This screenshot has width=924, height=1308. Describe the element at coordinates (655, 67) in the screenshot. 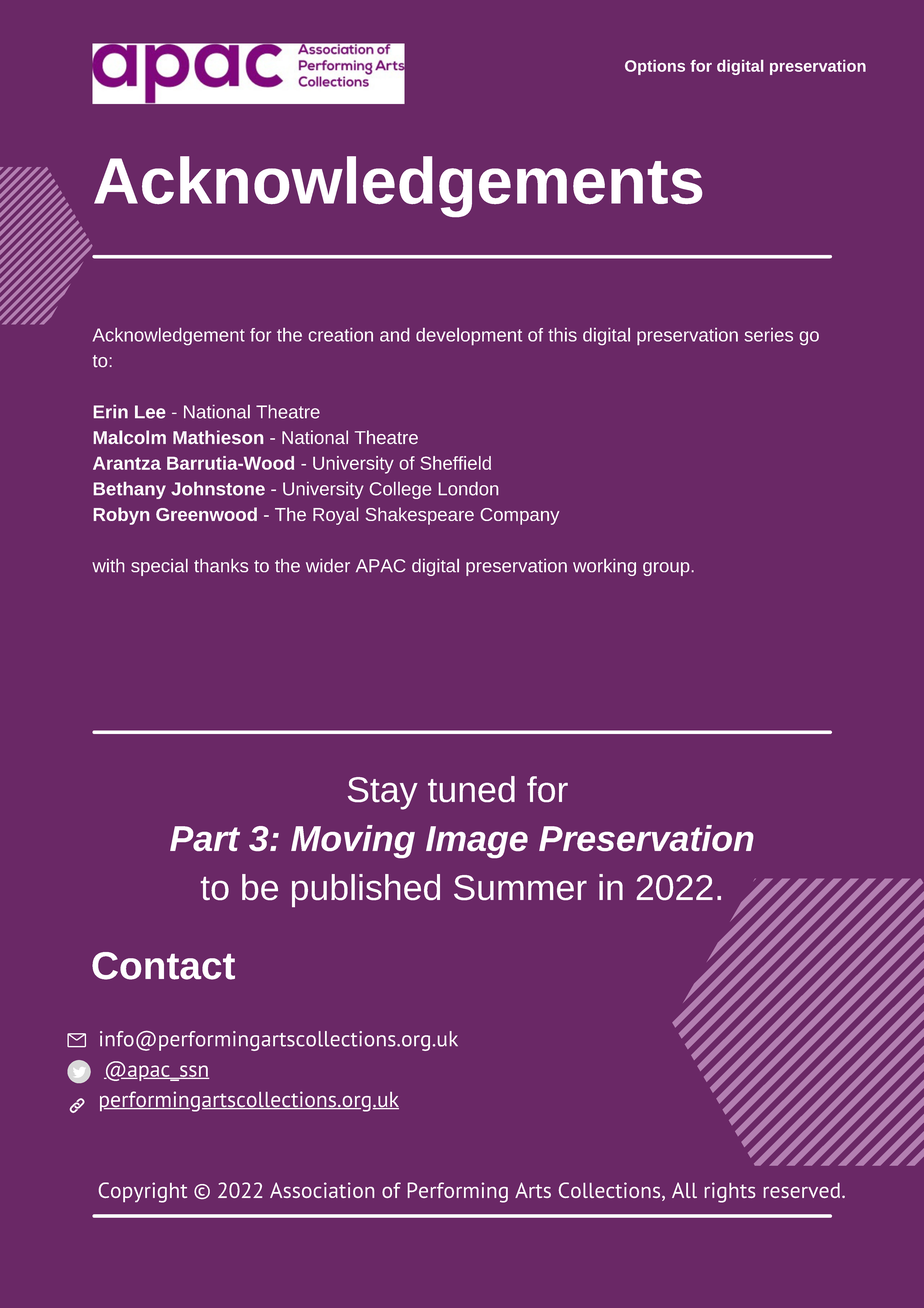

I see `Options` at that location.
